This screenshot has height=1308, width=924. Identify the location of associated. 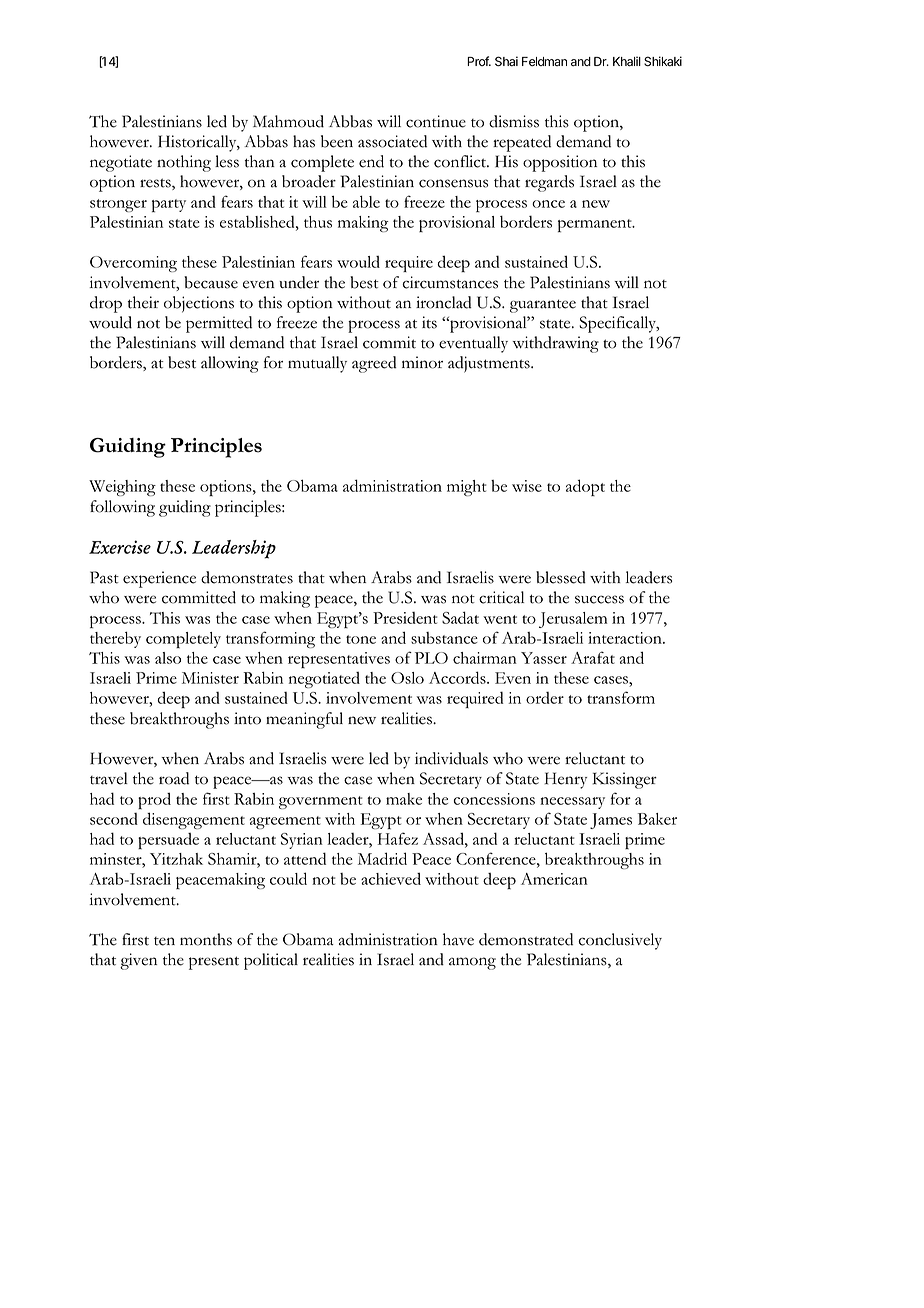
(392, 141).
